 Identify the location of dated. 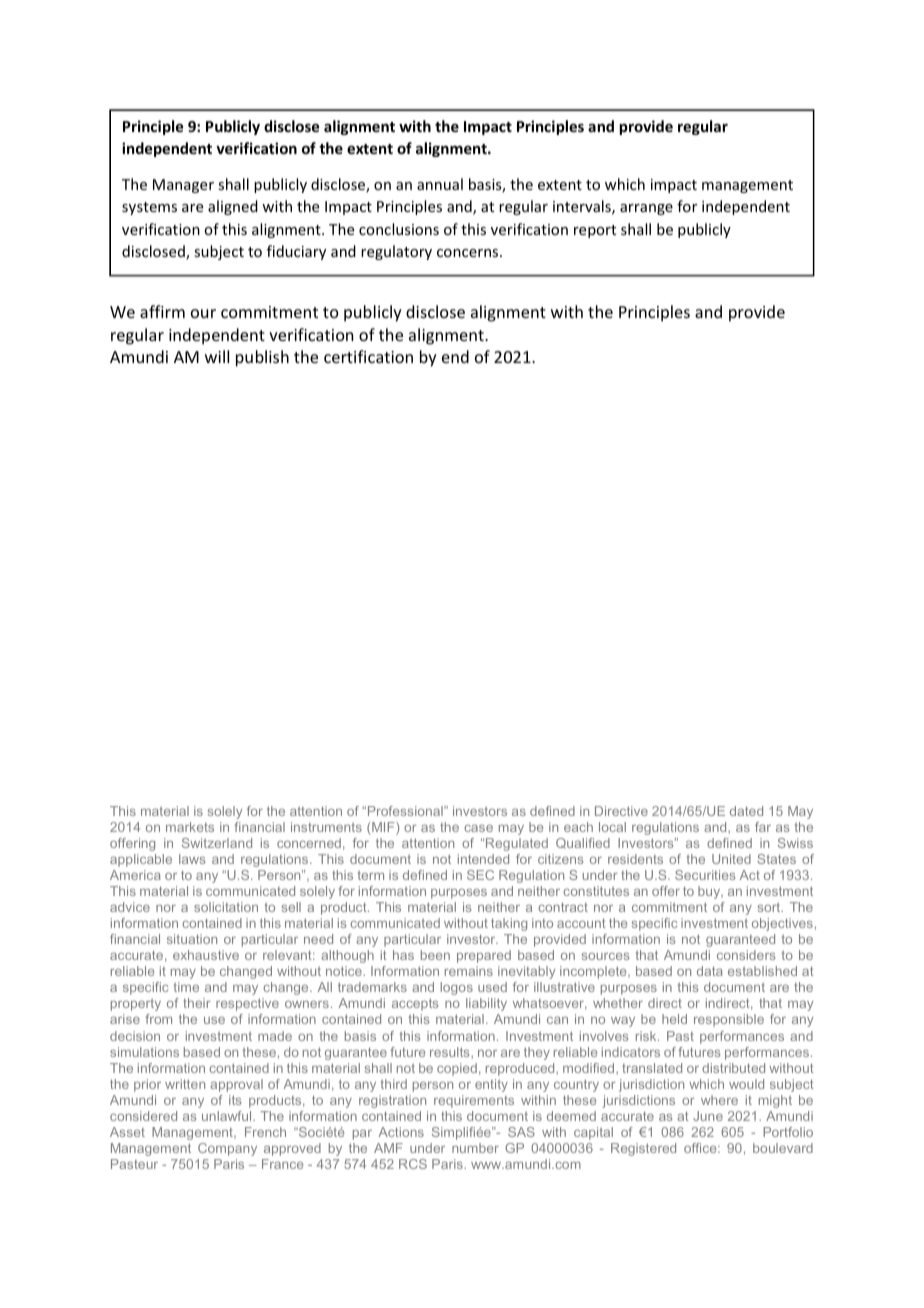
(746, 811).
